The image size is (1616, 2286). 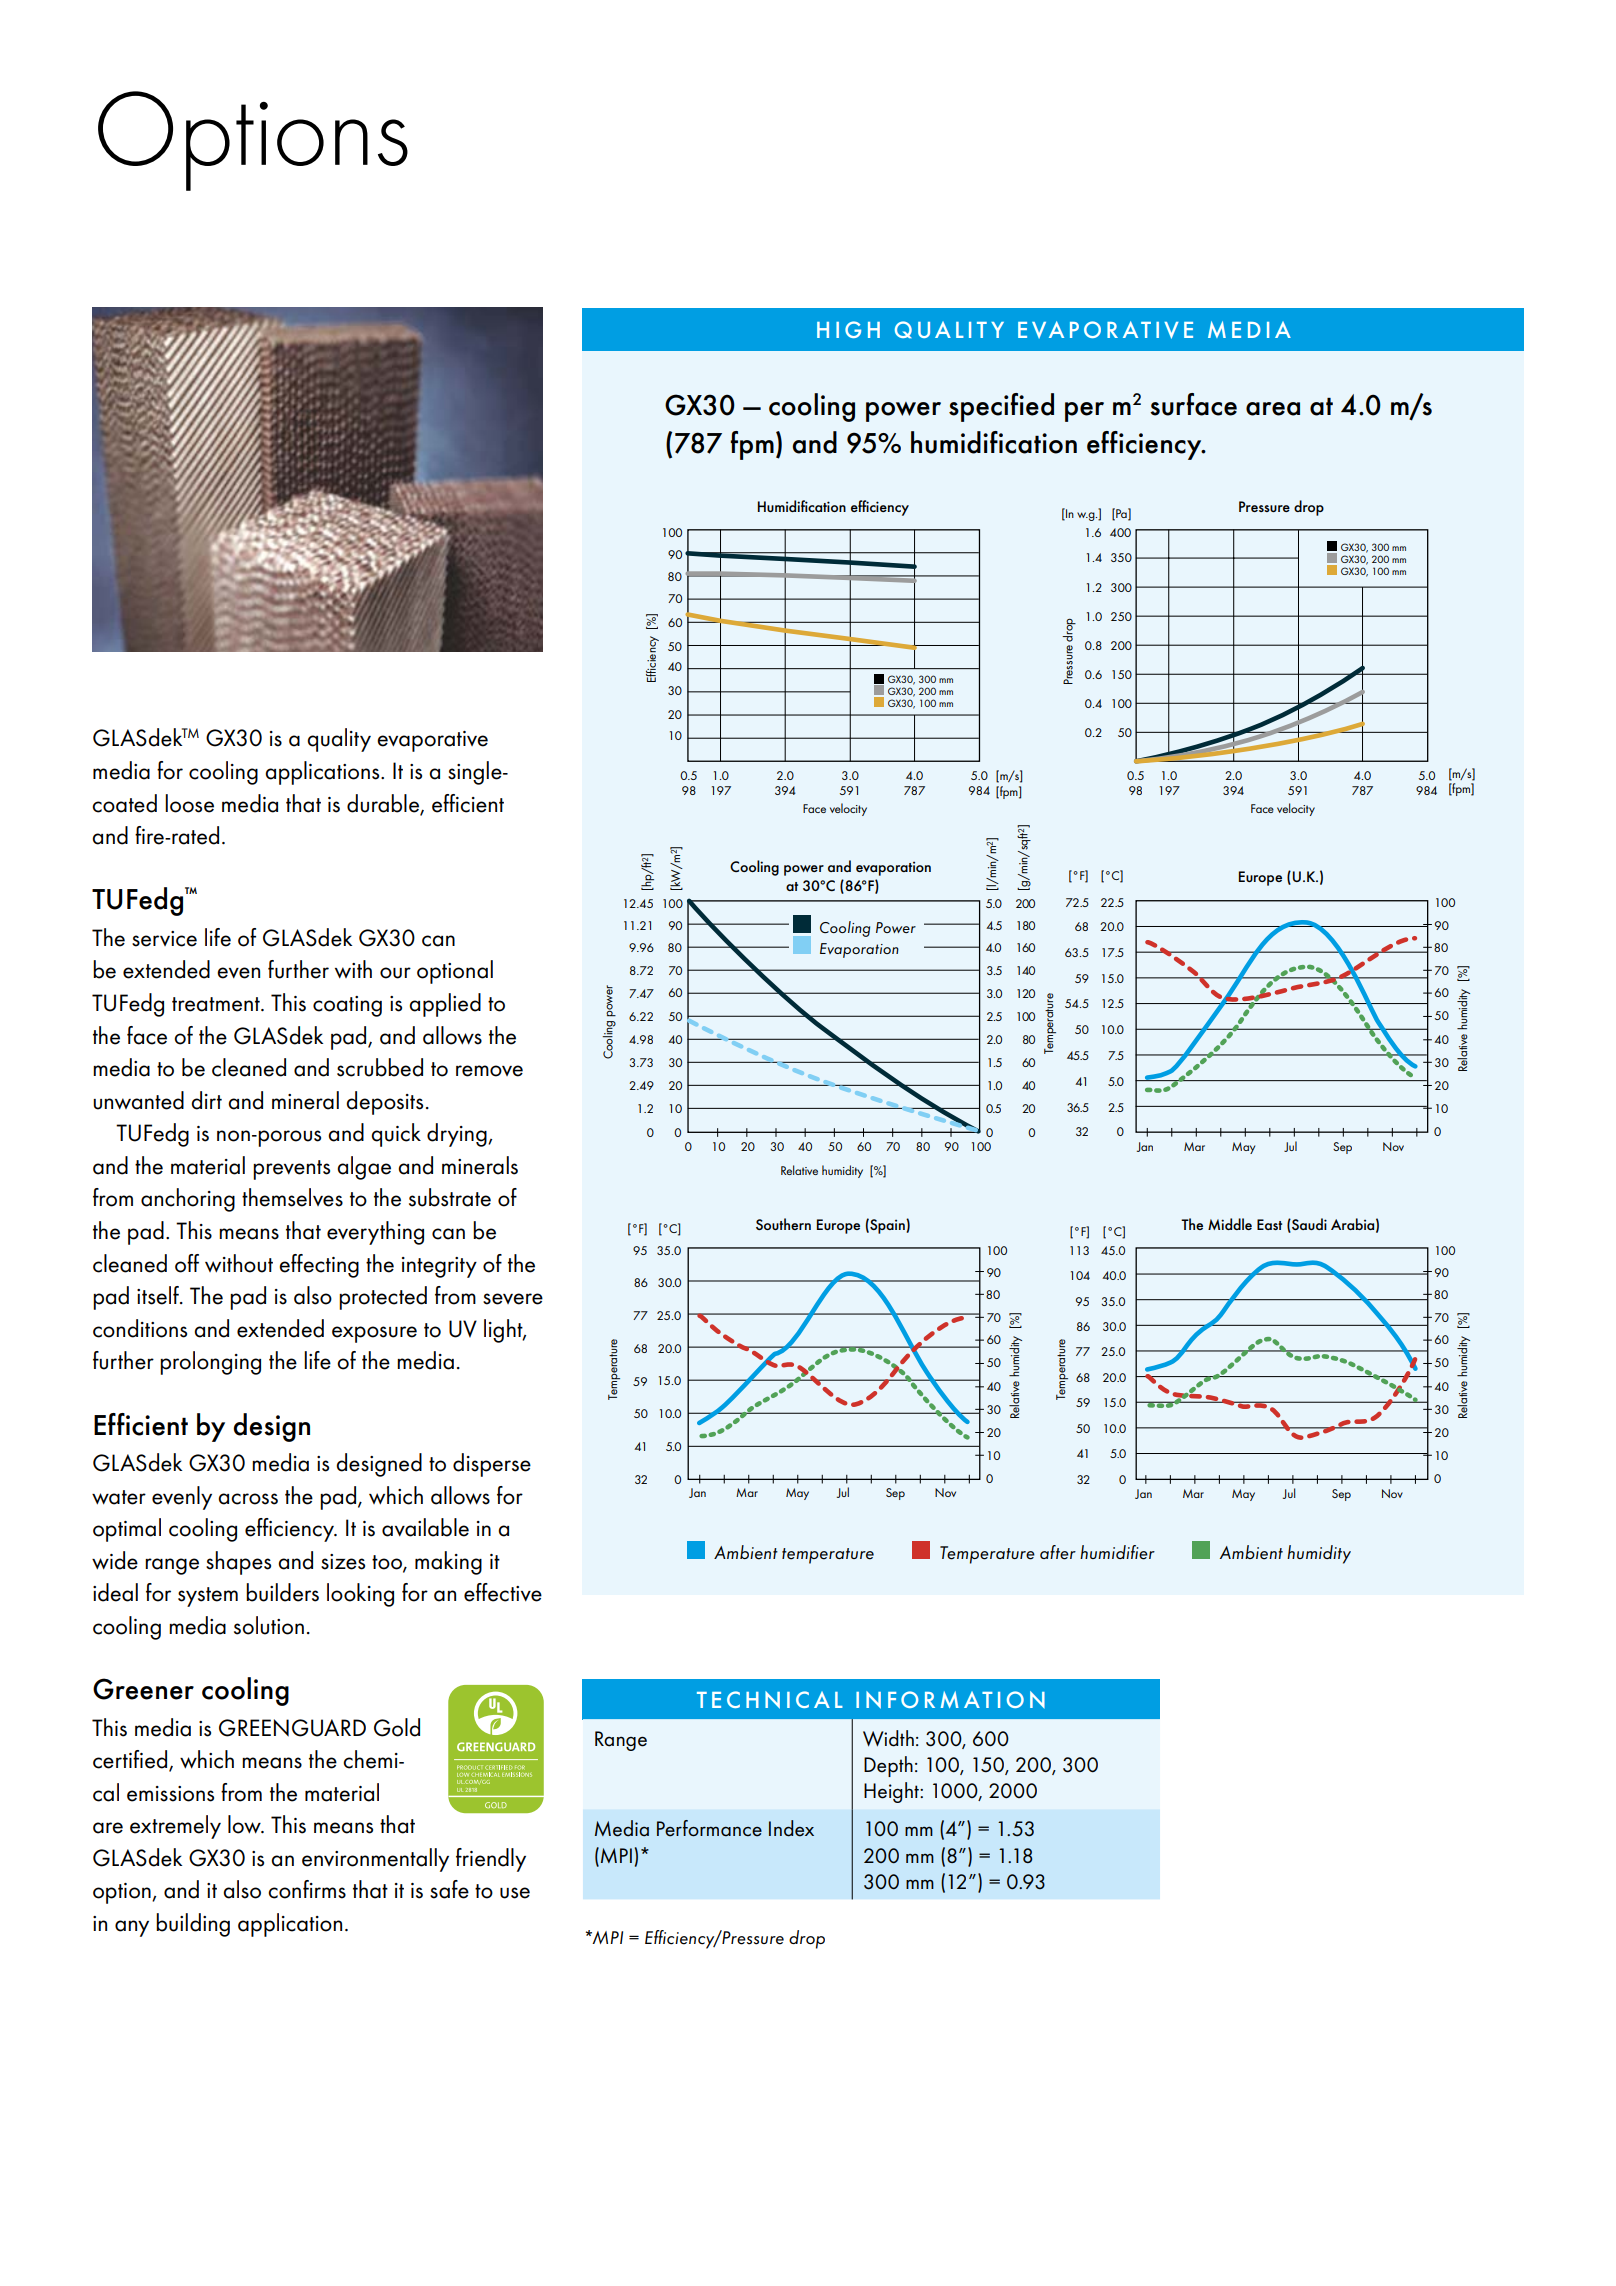 What do you see at coordinates (1273, 409) in the screenshot?
I see `area` at bounding box center [1273, 409].
